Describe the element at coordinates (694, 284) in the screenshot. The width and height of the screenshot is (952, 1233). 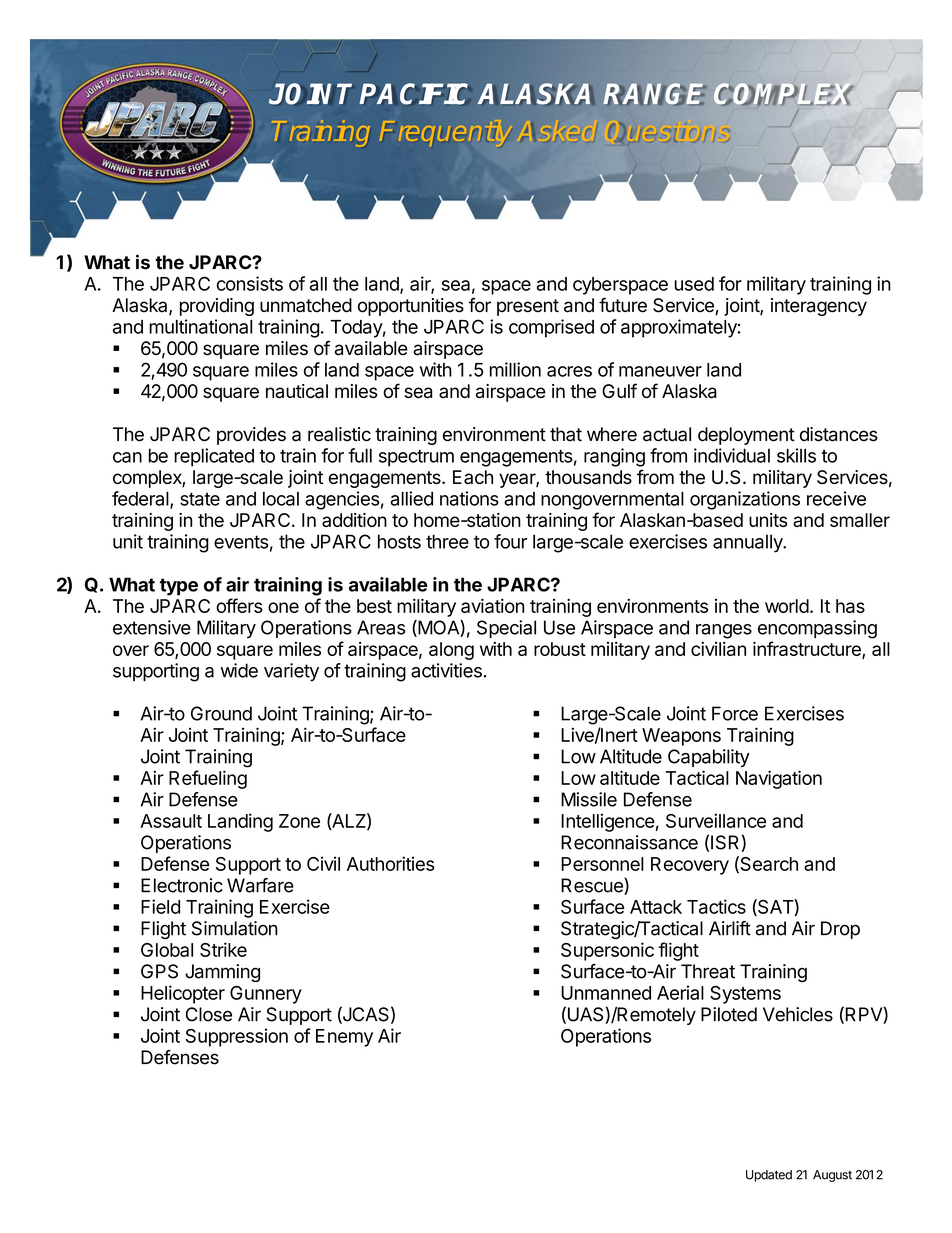
I see `used` at that location.
